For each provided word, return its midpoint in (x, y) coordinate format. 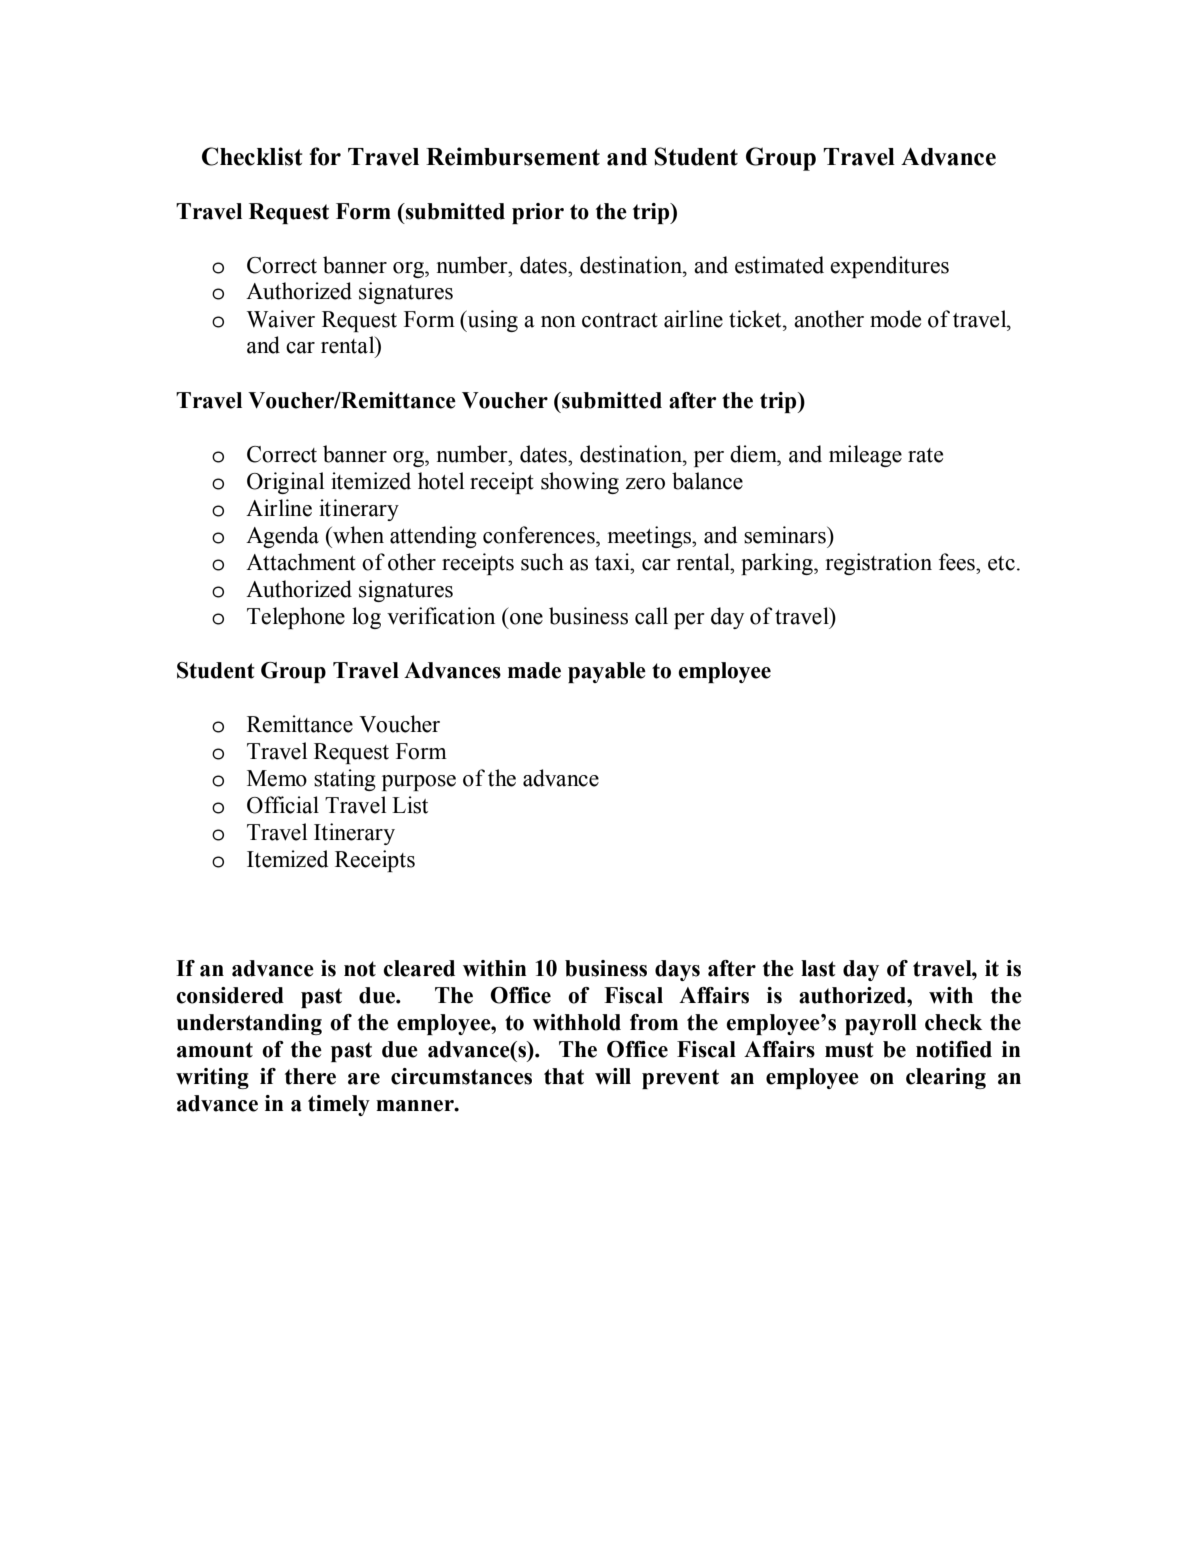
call (651, 616)
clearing (946, 1078)
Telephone (296, 618)
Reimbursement (513, 156)
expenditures (889, 267)
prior (538, 213)
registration (878, 564)
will (613, 1076)
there (310, 1076)
